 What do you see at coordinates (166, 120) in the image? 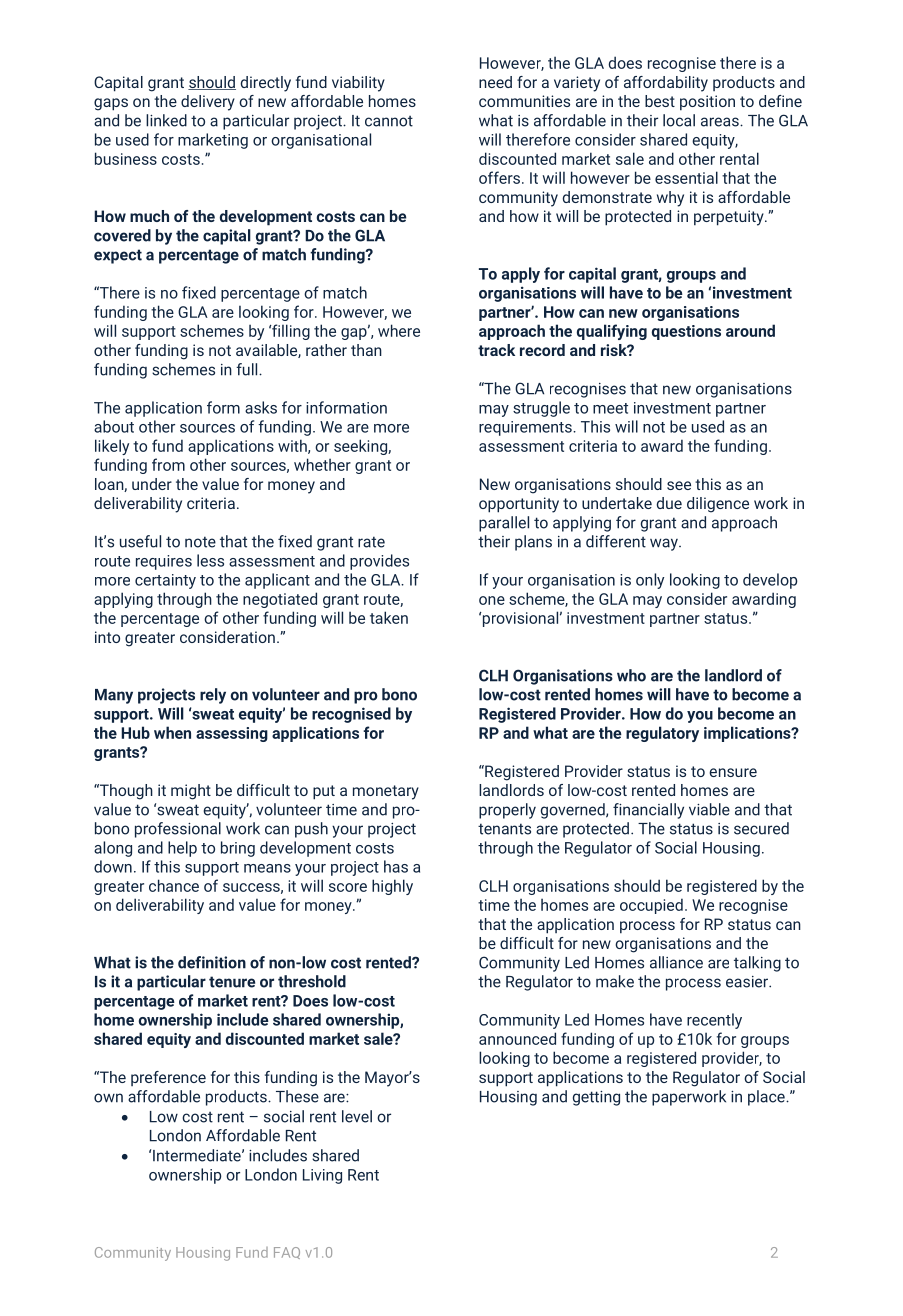
I see `linked` at bounding box center [166, 120].
